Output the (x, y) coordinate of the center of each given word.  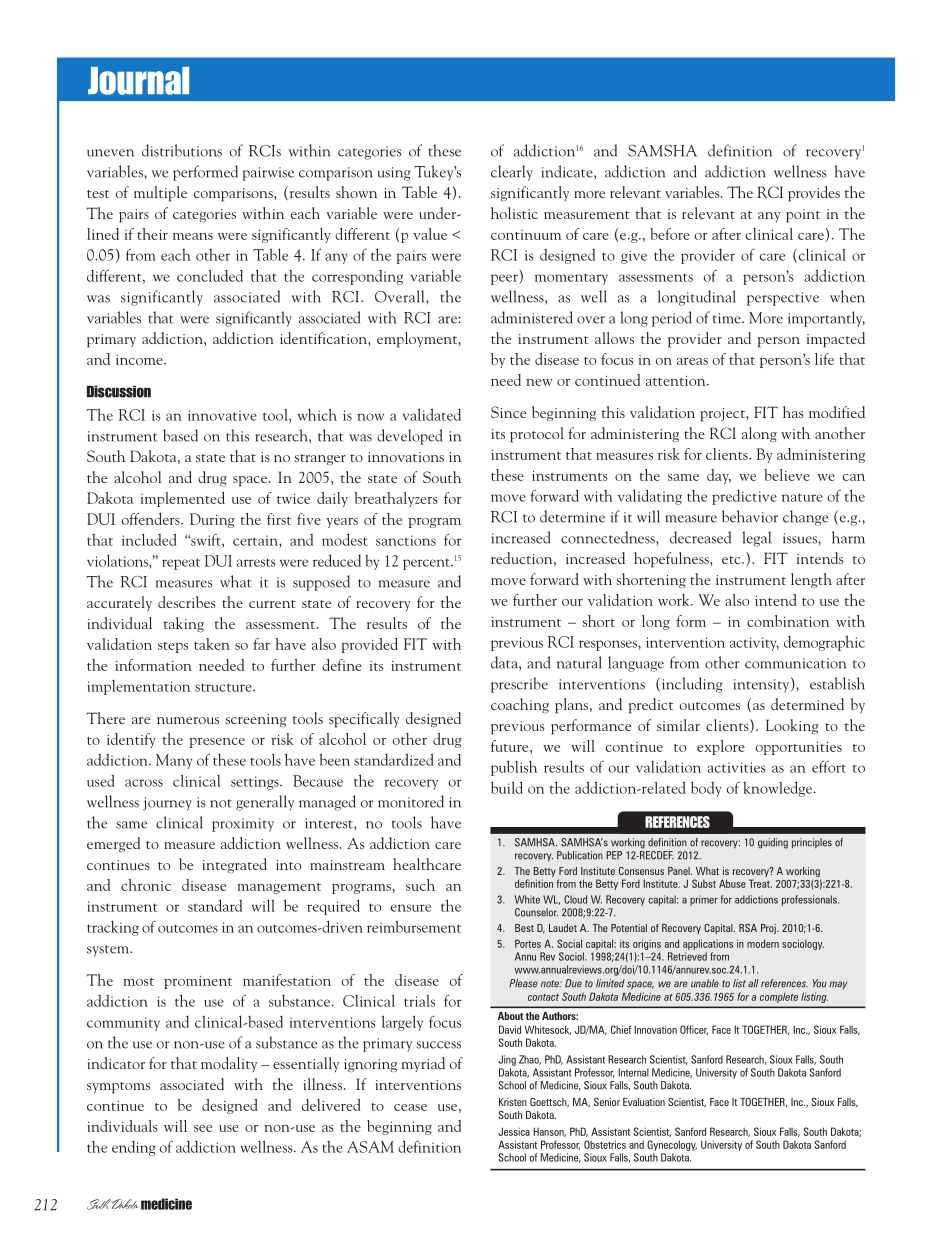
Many (174, 761)
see (203, 1128)
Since (508, 412)
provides (814, 194)
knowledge (778, 789)
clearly (512, 173)
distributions (182, 150)
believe (787, 475)
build (507, 787)
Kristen (513, 1102)
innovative (222, 415)
